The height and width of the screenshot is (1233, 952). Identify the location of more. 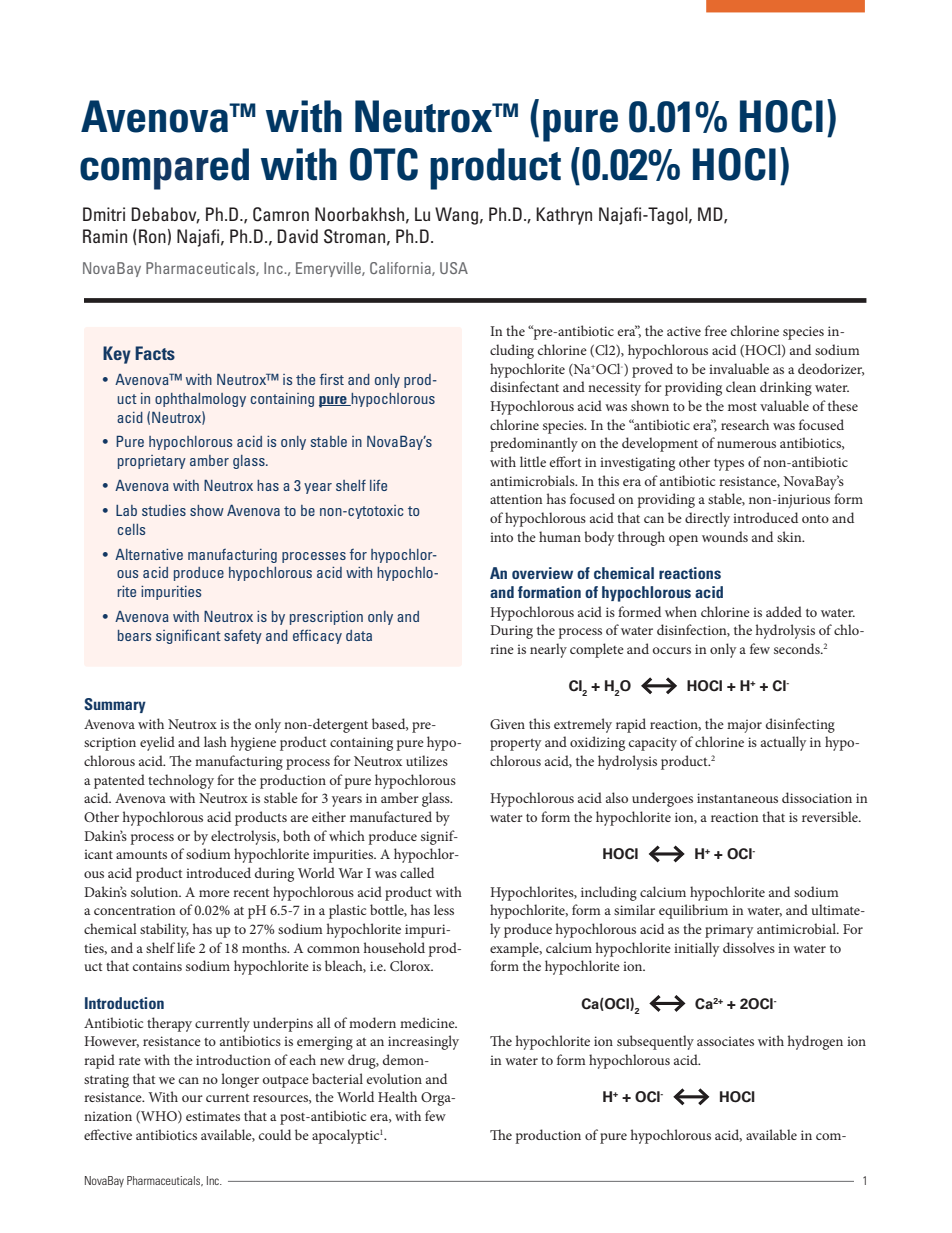
(214, 893).
